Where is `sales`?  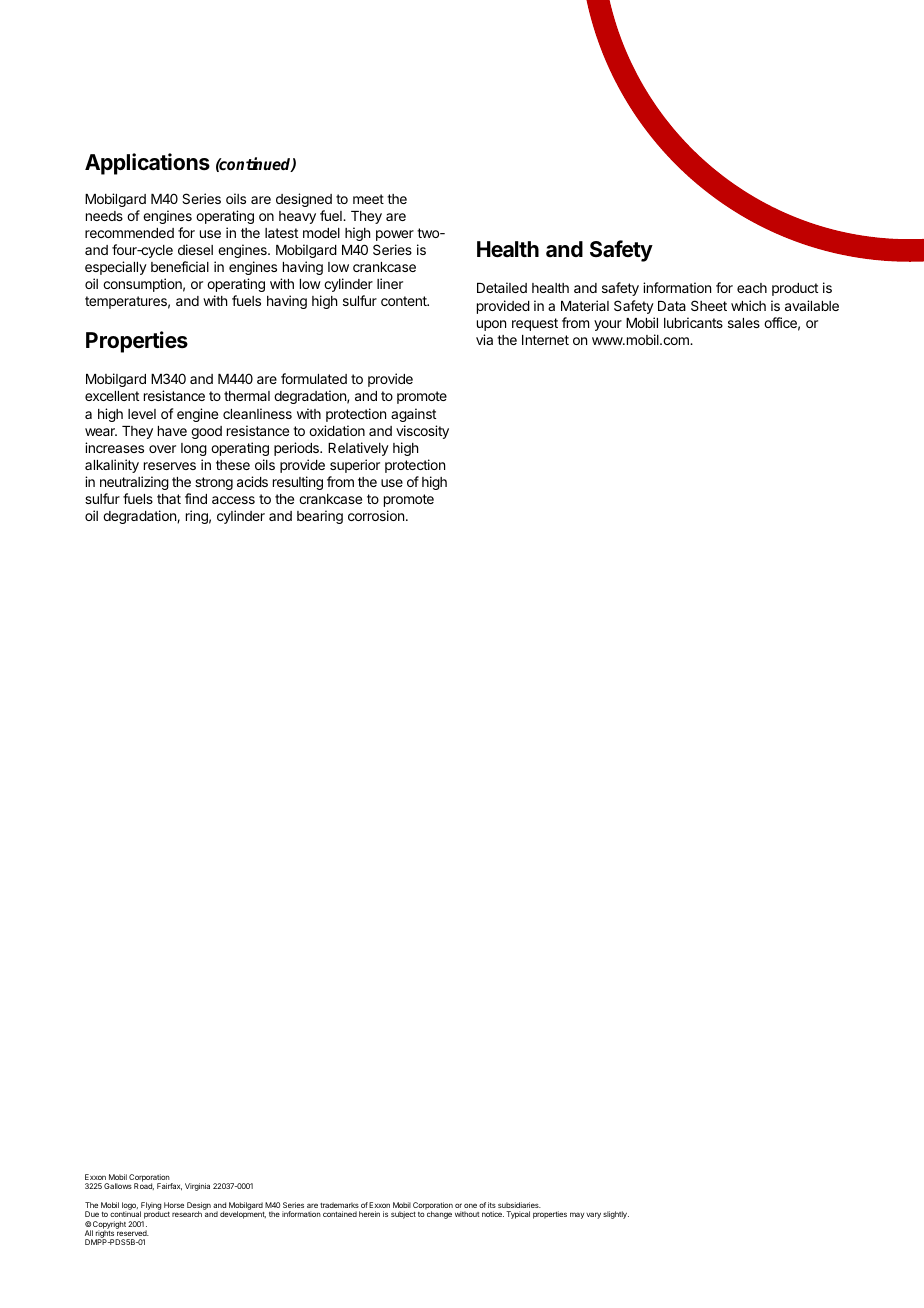
sales is located at coordinates (744, 323).
